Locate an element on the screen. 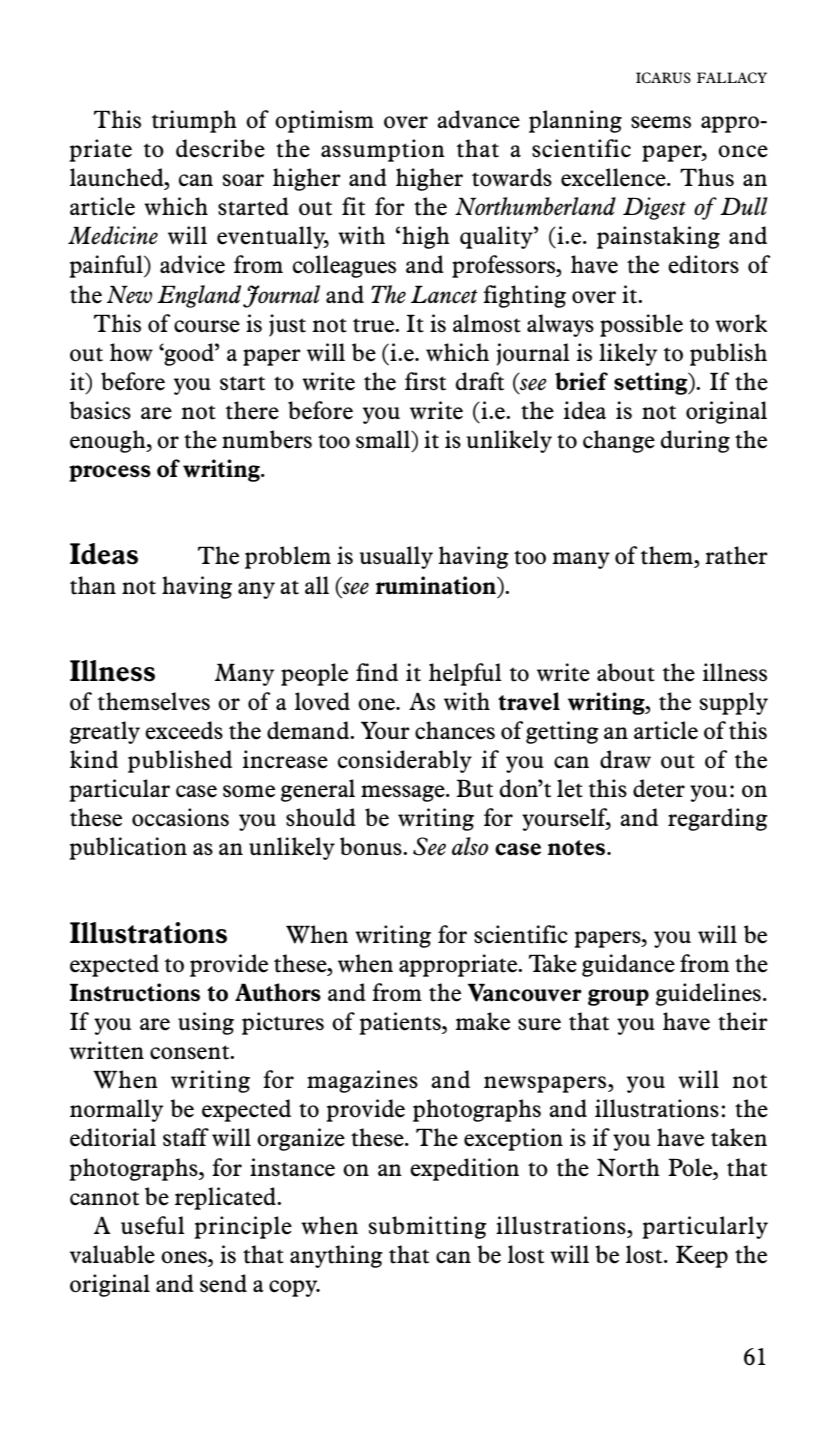 Image resolution: width=840 pixels, height=1441 pixels. triumph is located at coordinates (194, 121).
